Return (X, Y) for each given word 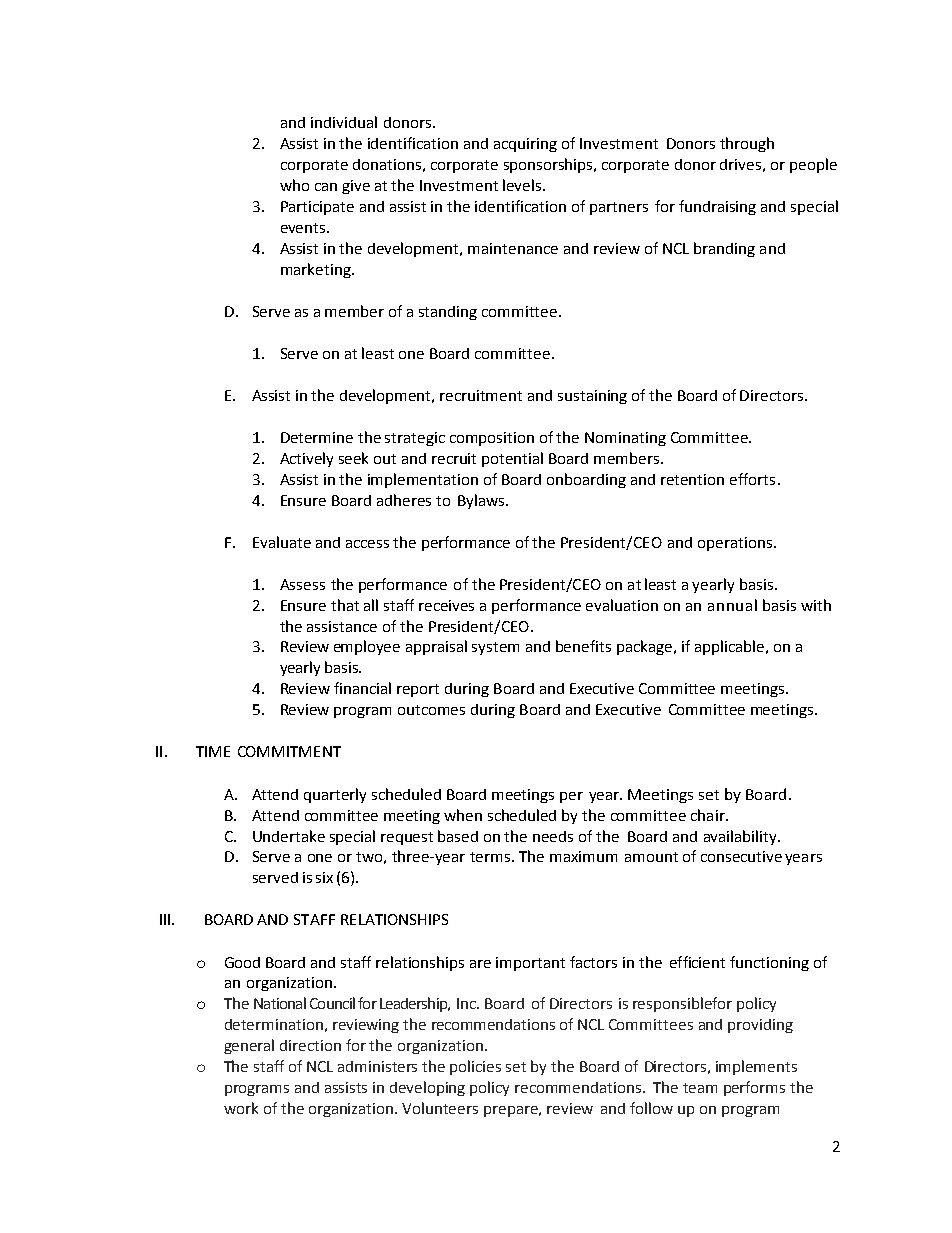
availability (741, 837)
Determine (317, 437)
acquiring (525, 145)
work (241, 1108)
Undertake (289, 836)
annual (732, 605)
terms (491, 857)
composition (492, 439)
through (747, 144)
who (294, 185)
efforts (752, 479)
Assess (302, 584)
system (495, 648)
